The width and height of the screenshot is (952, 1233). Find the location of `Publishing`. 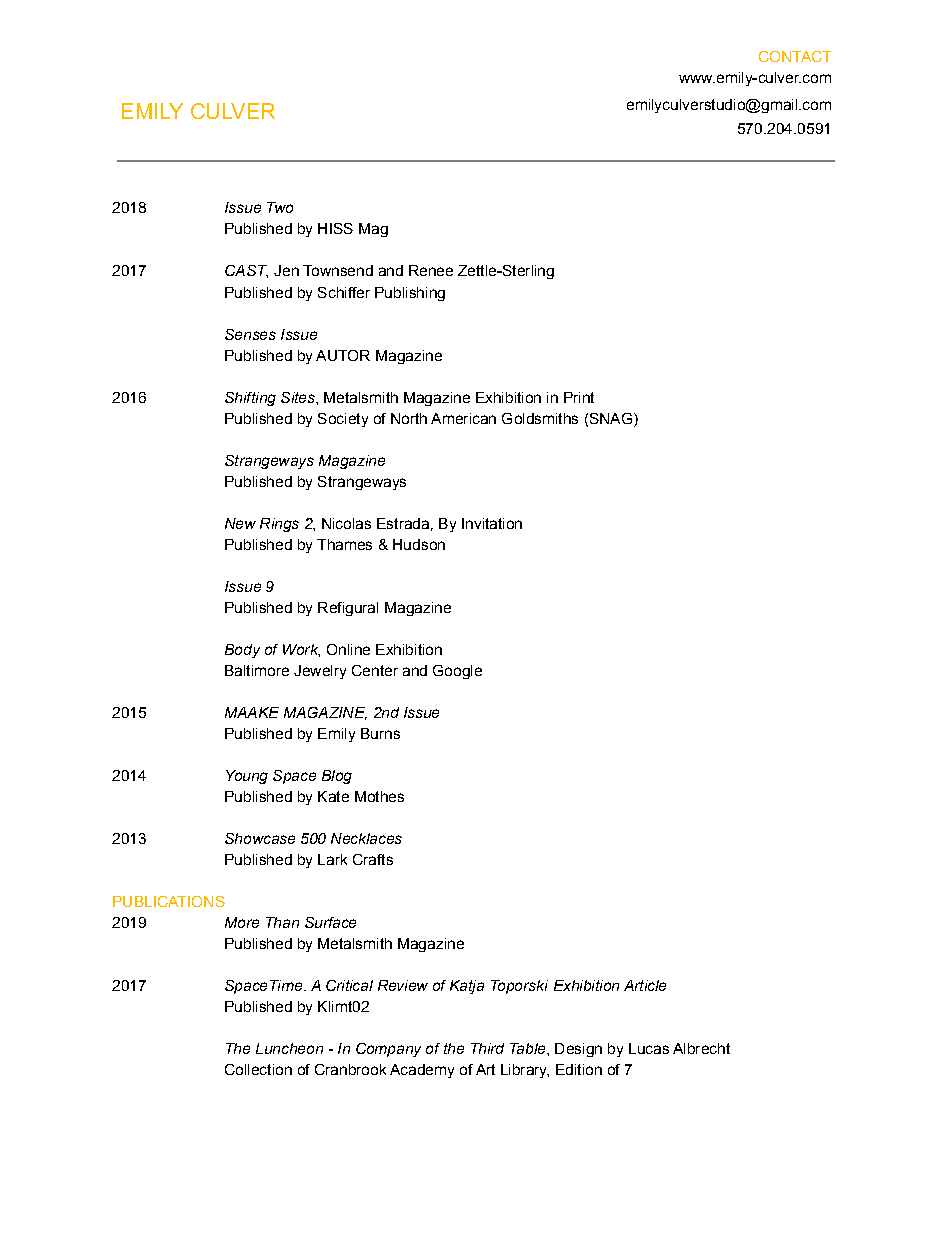

Publishing is located at coordinates (410, 294).
